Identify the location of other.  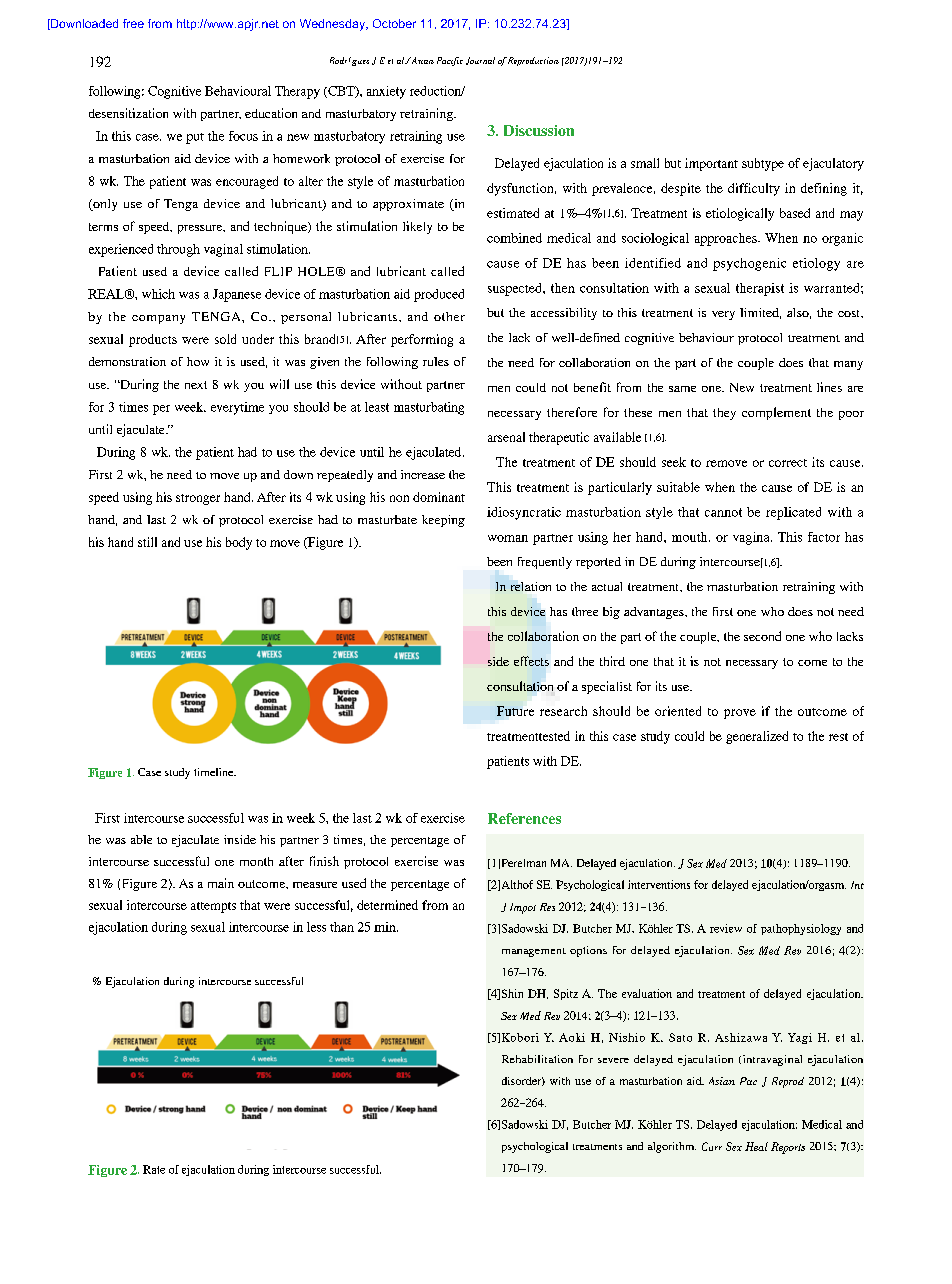
(449, 316).
